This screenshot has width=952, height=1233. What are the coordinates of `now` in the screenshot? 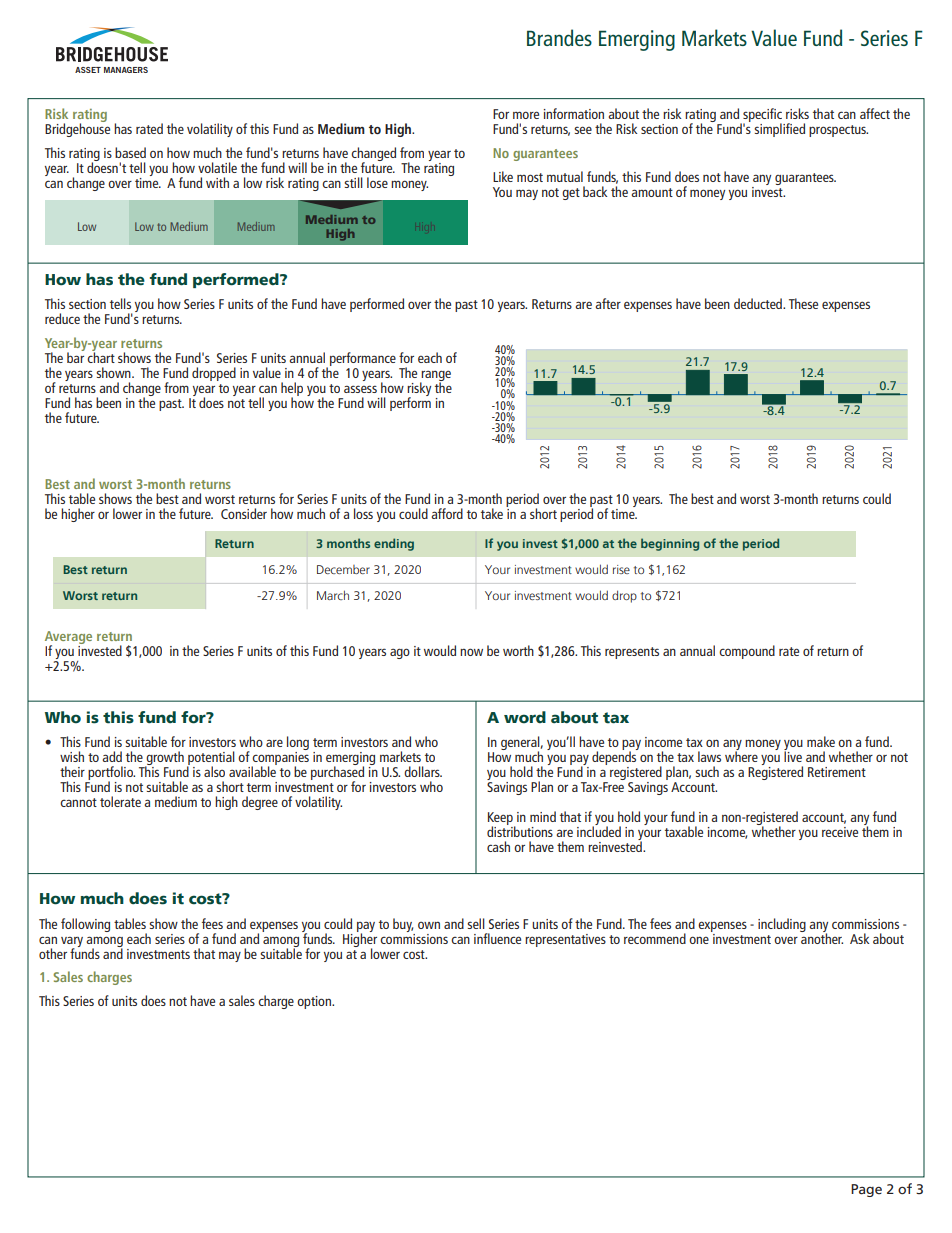 It's located at (471, 652).
